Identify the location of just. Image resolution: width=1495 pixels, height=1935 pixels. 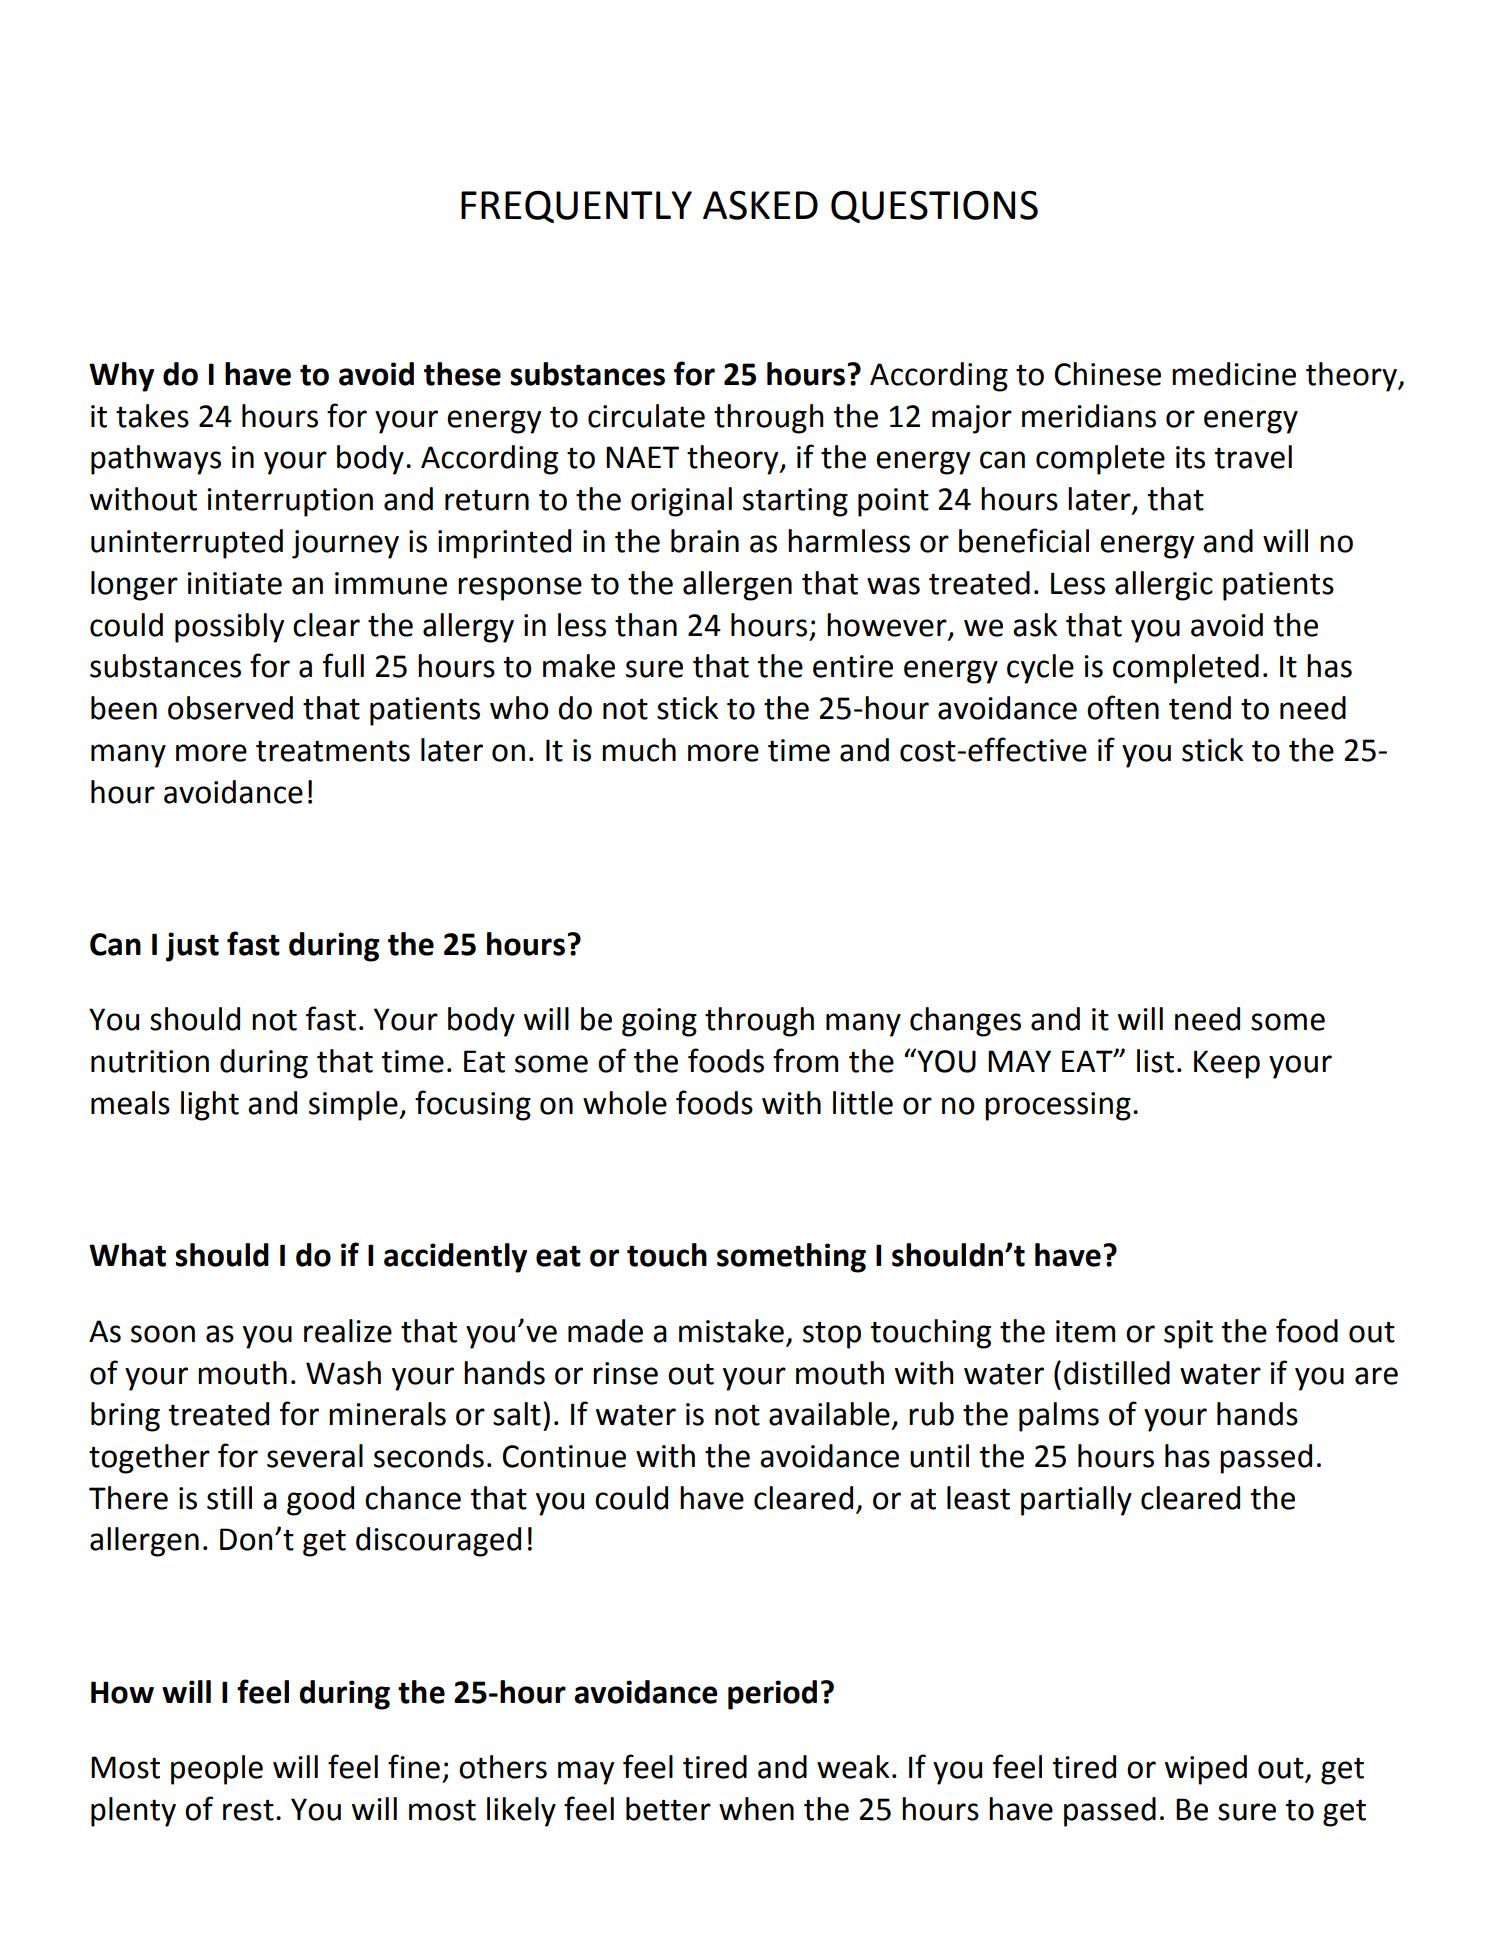
(192, 947).
